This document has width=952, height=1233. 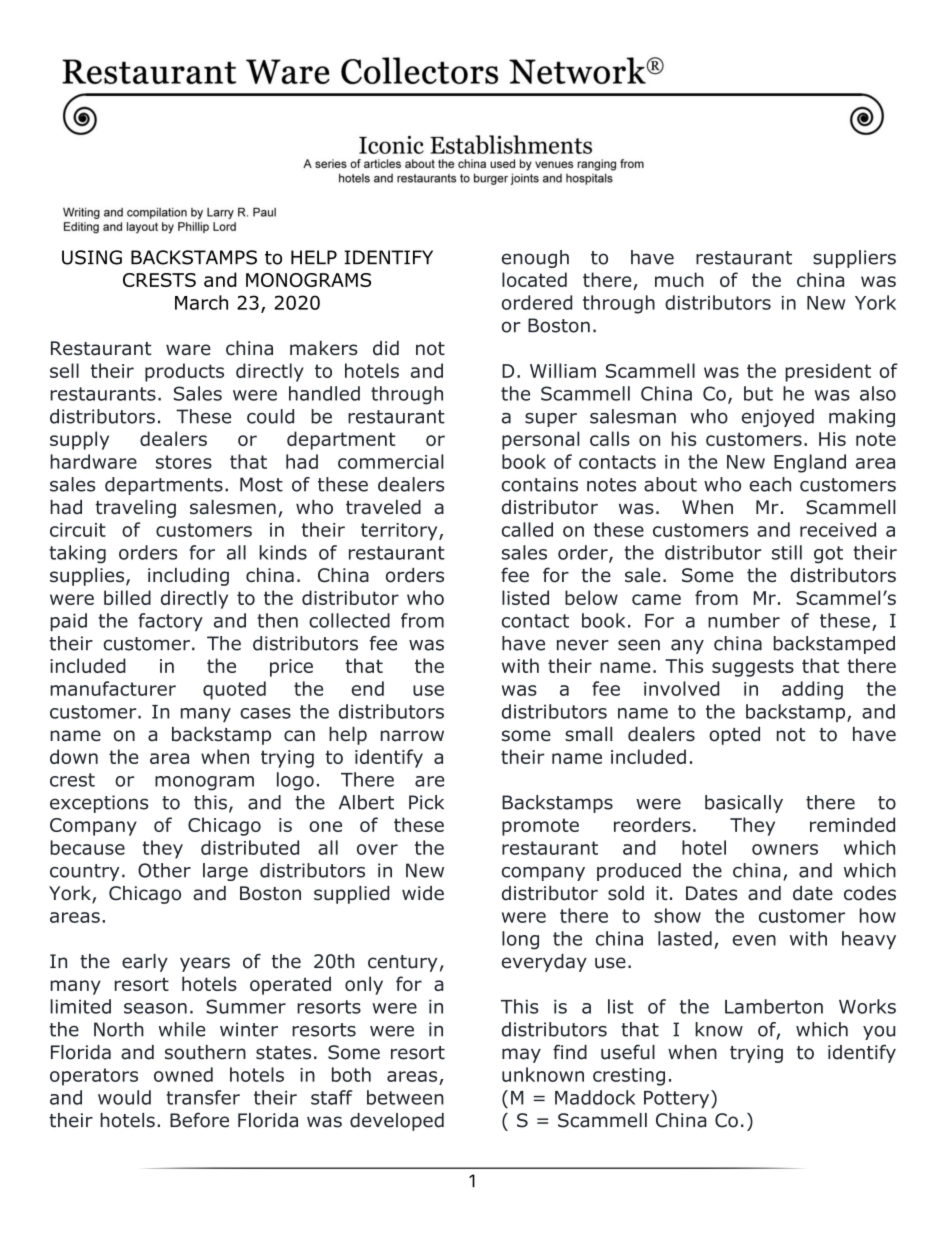 What do you see at coordinates (99, 804) in the document?
I see `exceptions` at bounding box center [99, 804].
